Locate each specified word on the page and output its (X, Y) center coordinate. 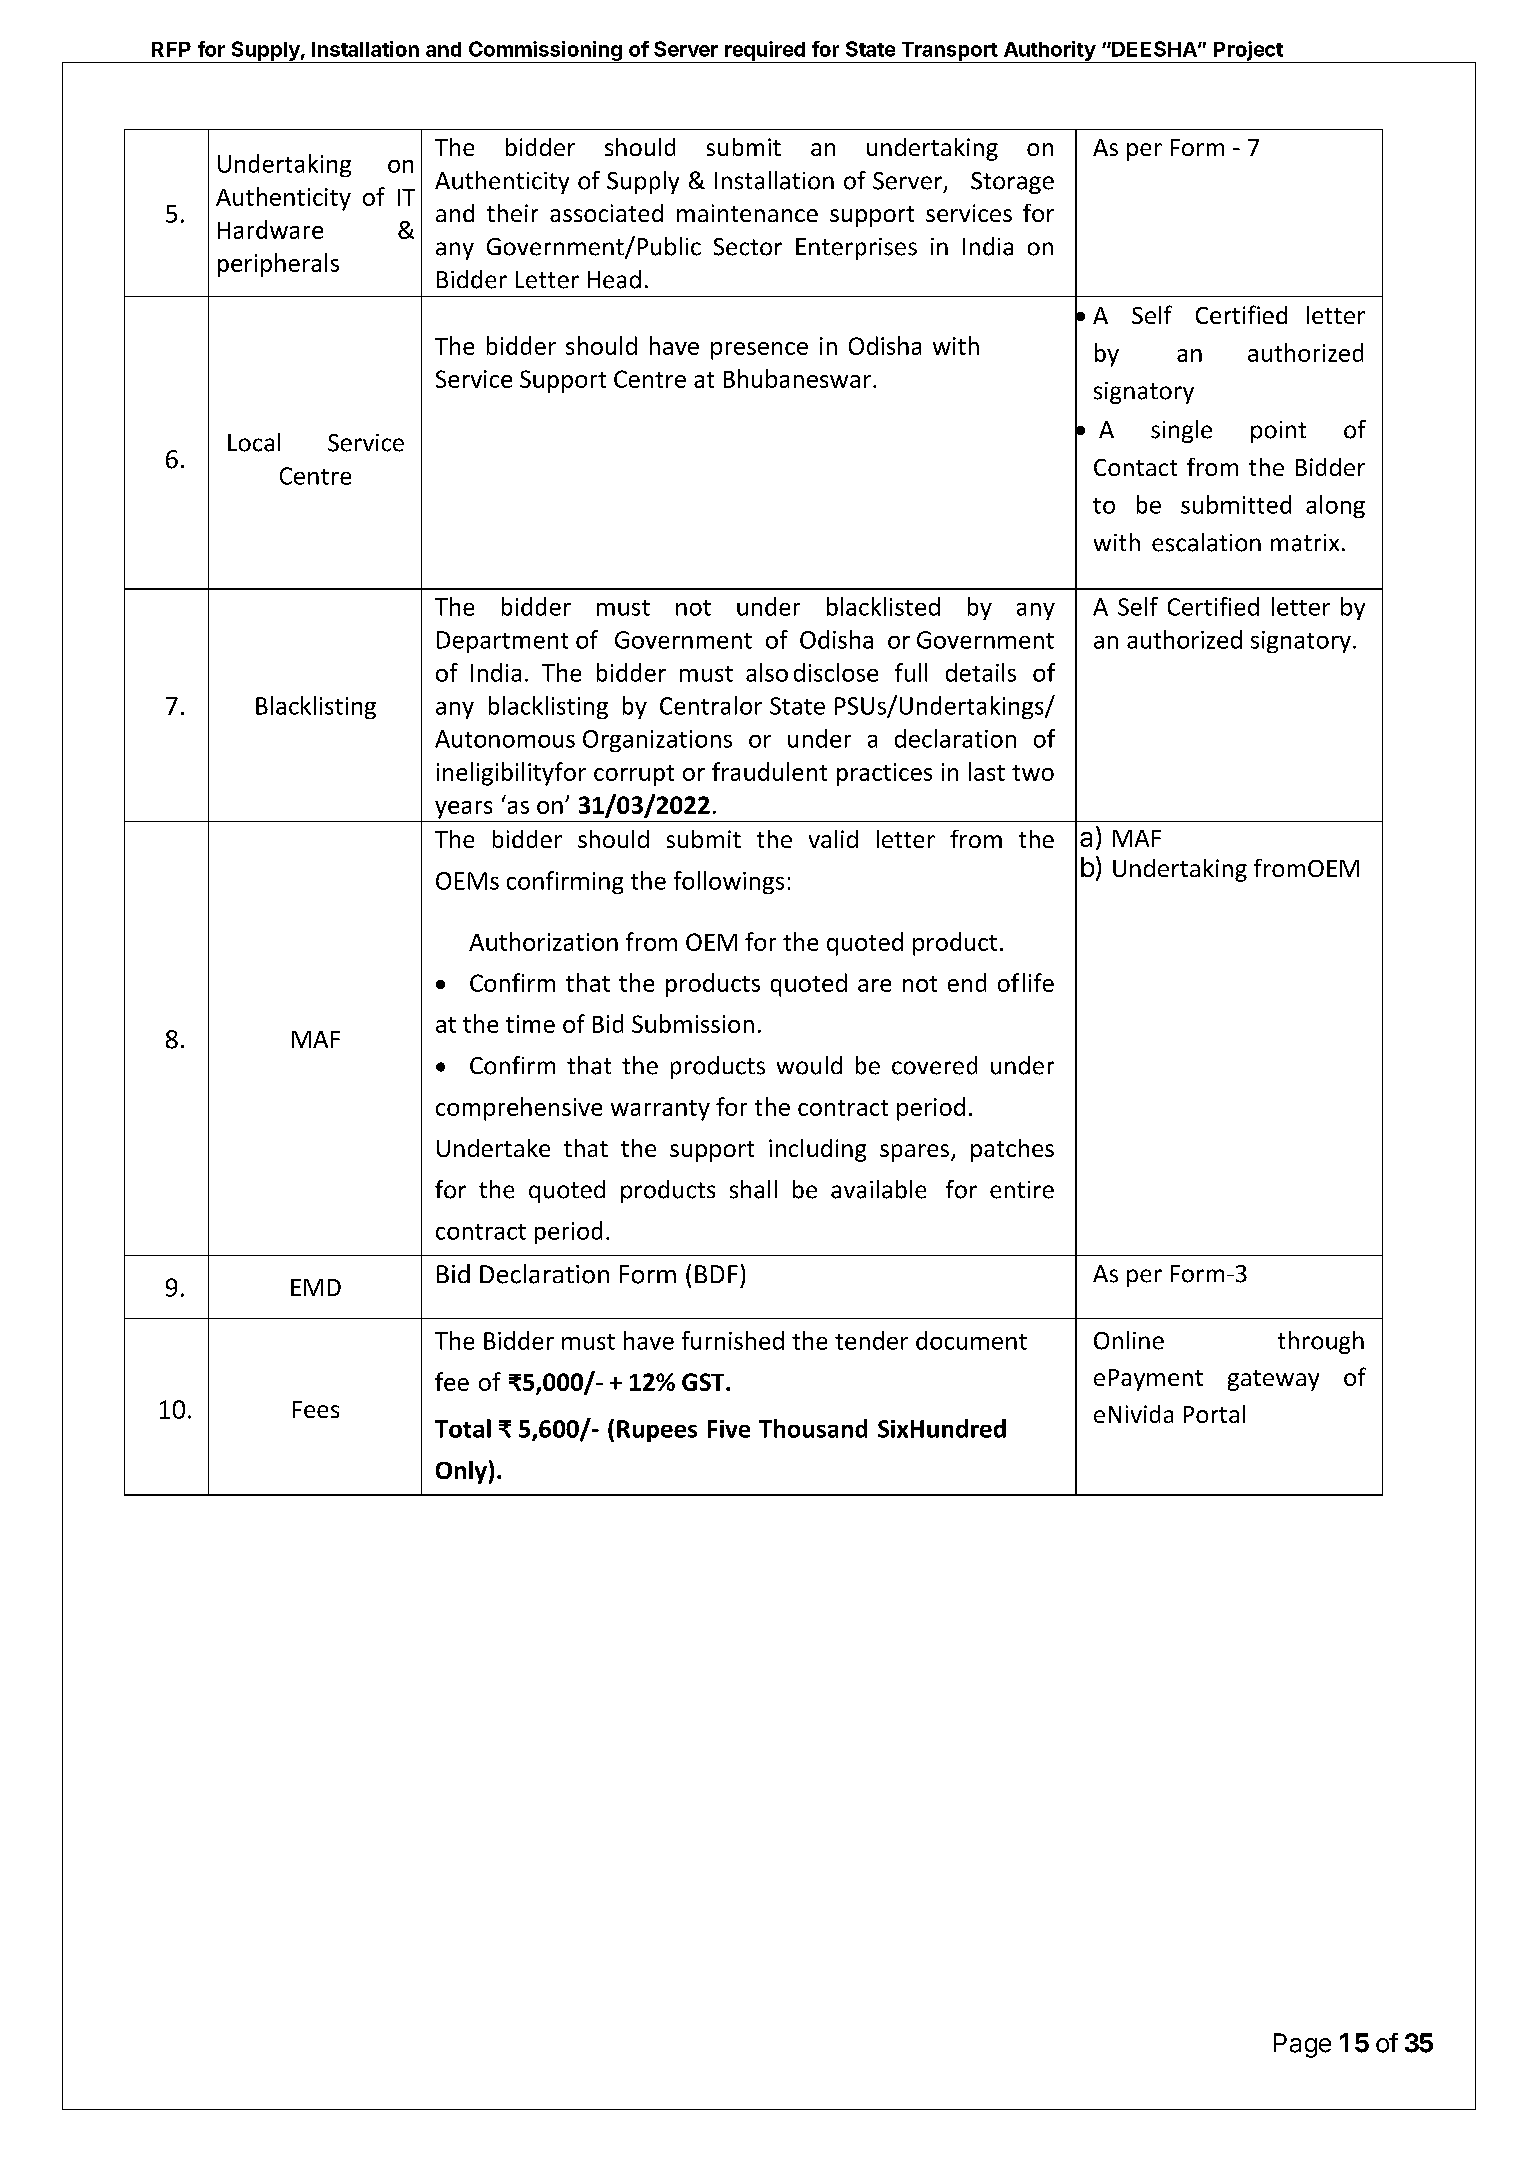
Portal (1214, 1414)
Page (1302, 2045)
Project (1248, 52)
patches (1012, 1150)
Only (461, 1472)
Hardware (270, 229)
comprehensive (519, 1109)
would (809, 1065)
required (764, 52)
